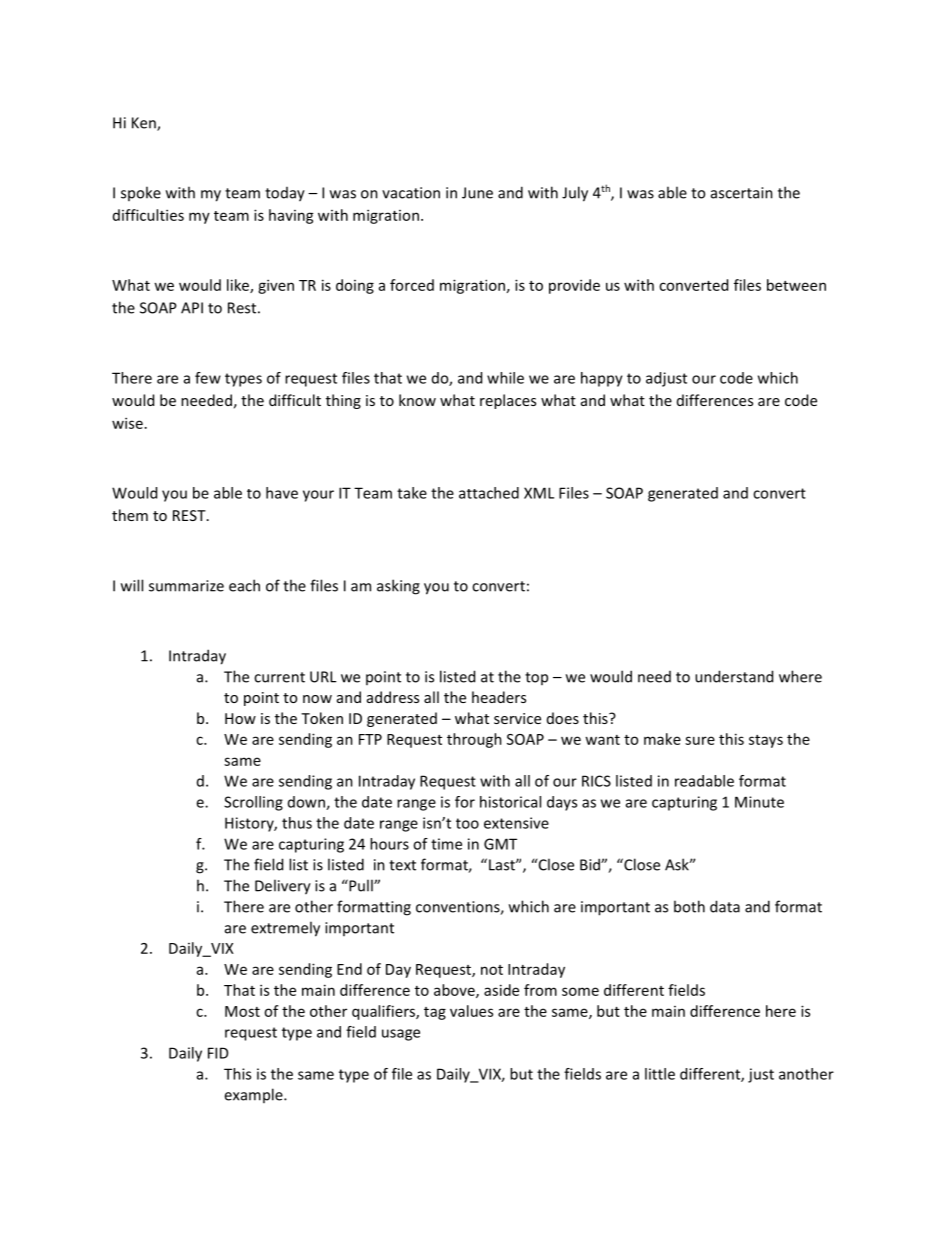  I want to click on summarize, so click(186, 586).
